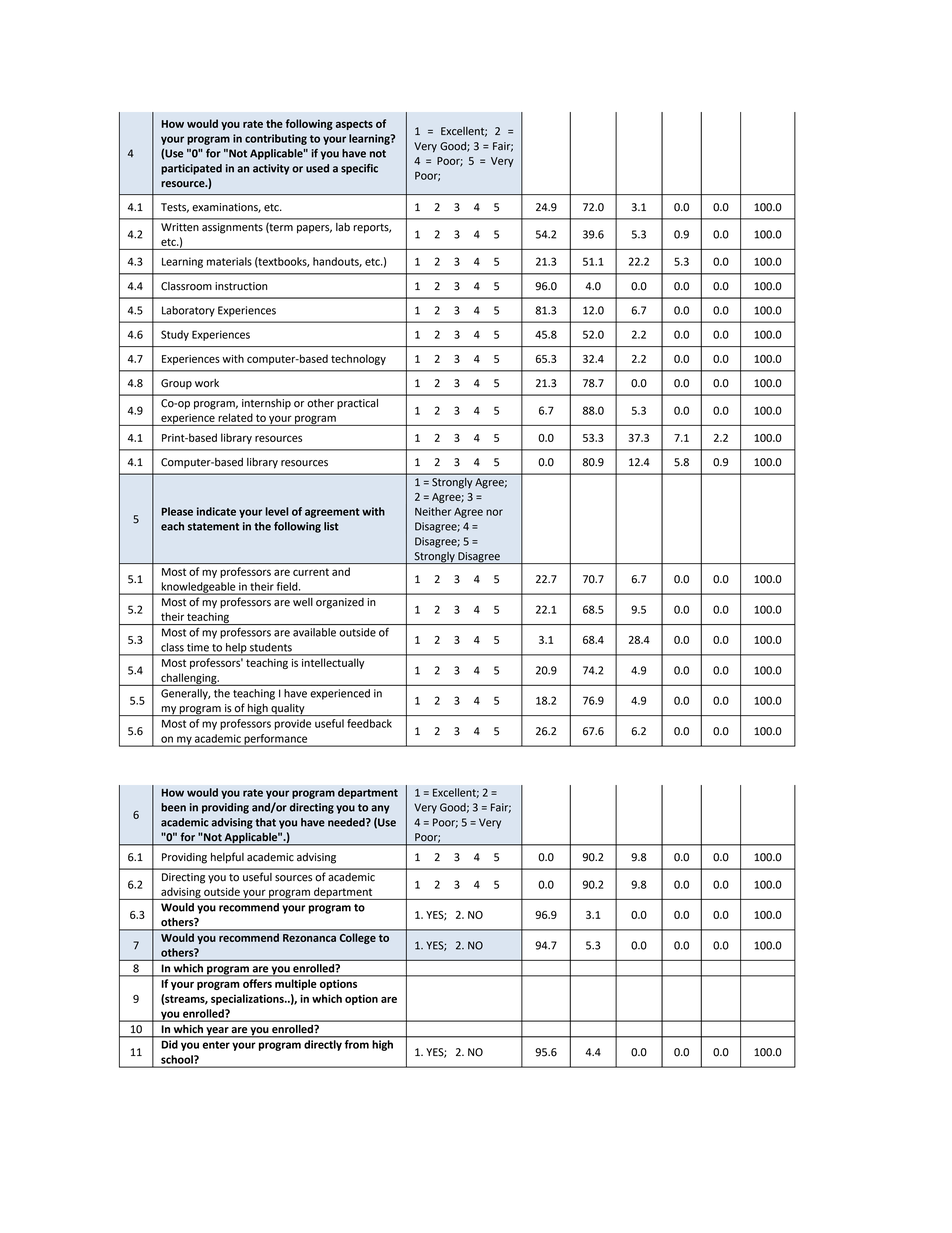 This screenshot has height=1233, width=952. What do you see at coordinates (433, 511) in the screenshot?
I see `Neither` at bounding box center [433, 511].
